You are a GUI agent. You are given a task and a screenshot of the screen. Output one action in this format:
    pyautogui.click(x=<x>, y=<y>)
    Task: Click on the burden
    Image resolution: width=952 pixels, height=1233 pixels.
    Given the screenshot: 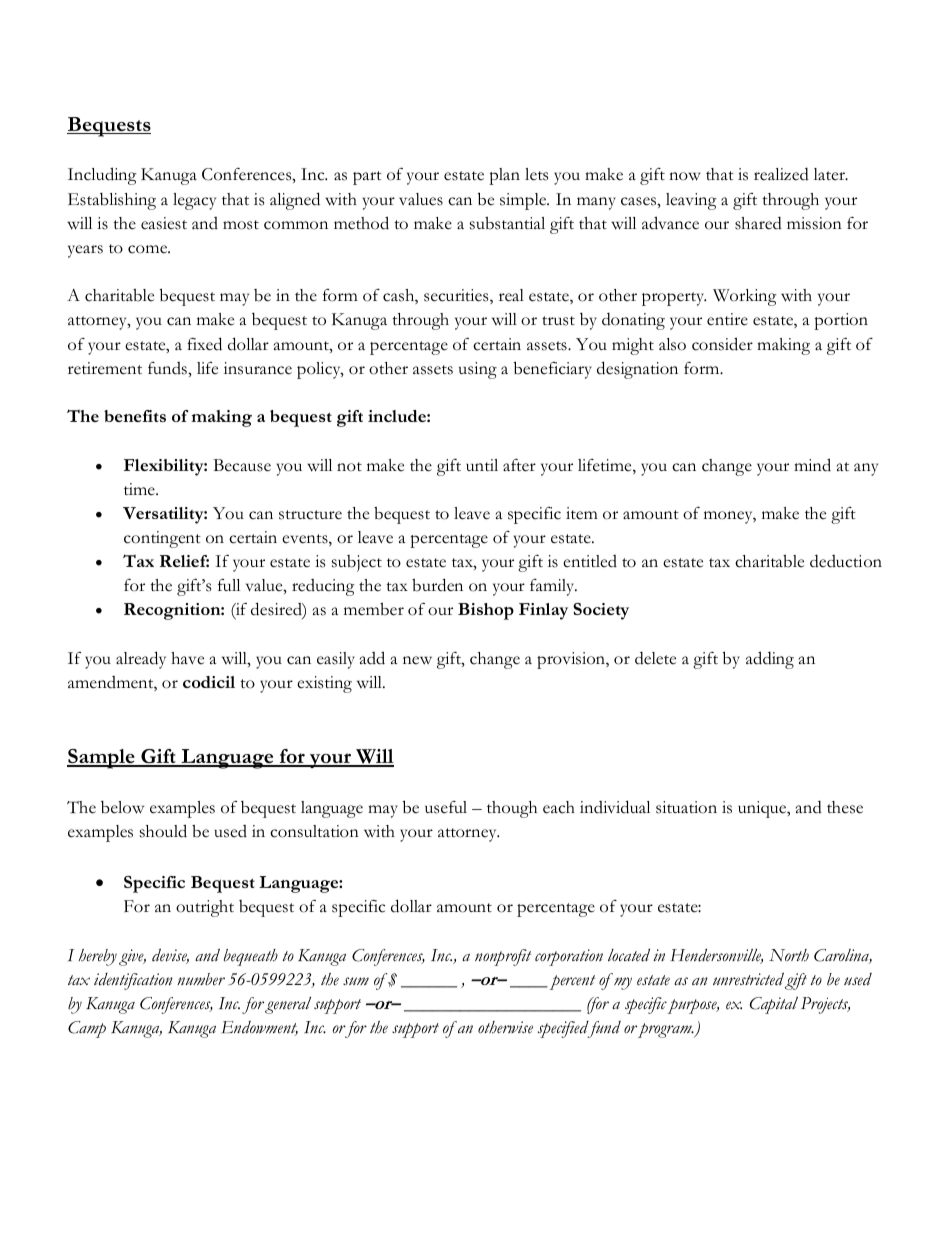 What is the action you would take?
    pyautogui.click(x=437, y=585)
